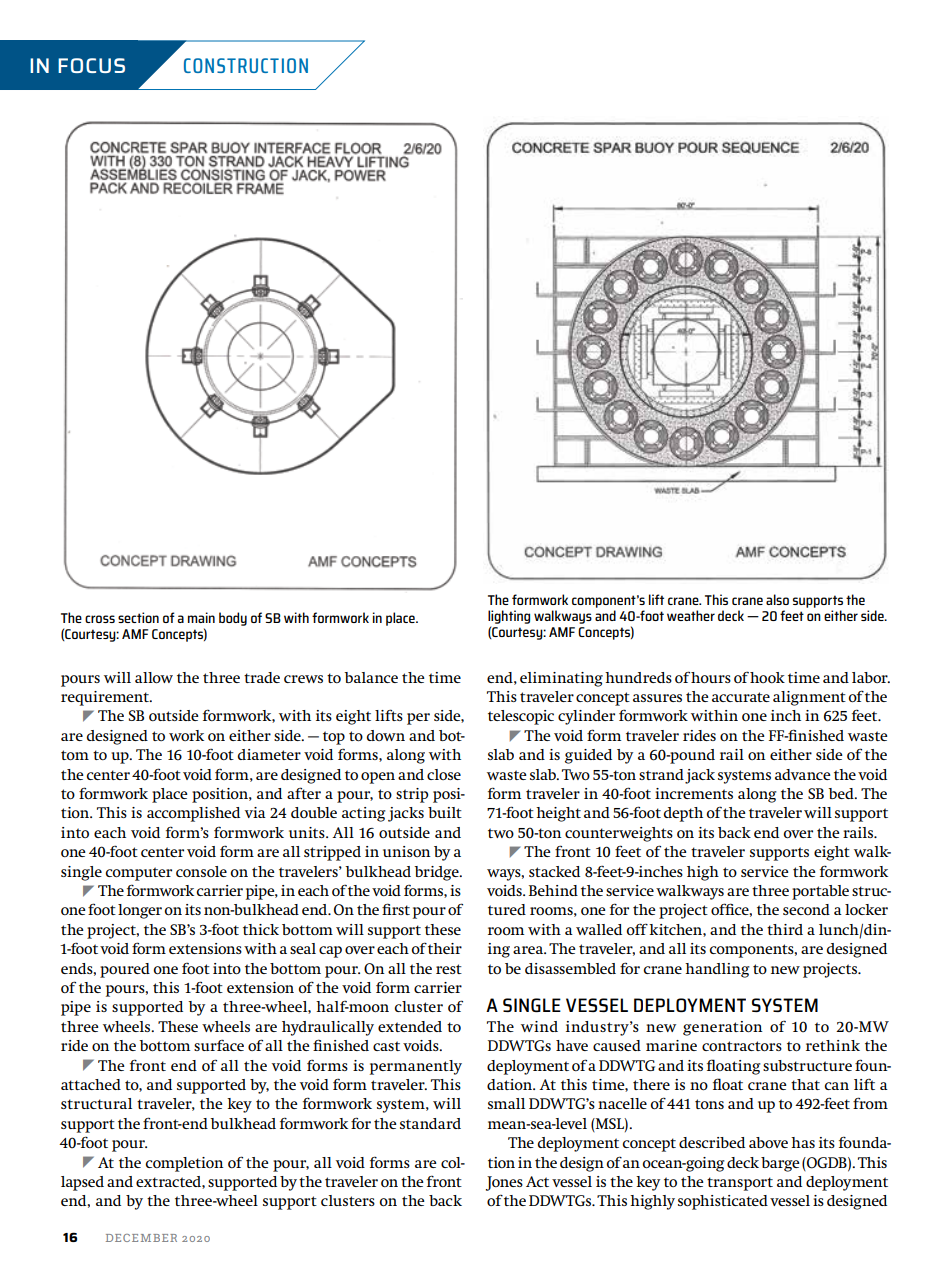 The image size is (952, 1270). Describe the element at coordinates (91, 65) in the screenshot. I see `FOCUS` at that location.
